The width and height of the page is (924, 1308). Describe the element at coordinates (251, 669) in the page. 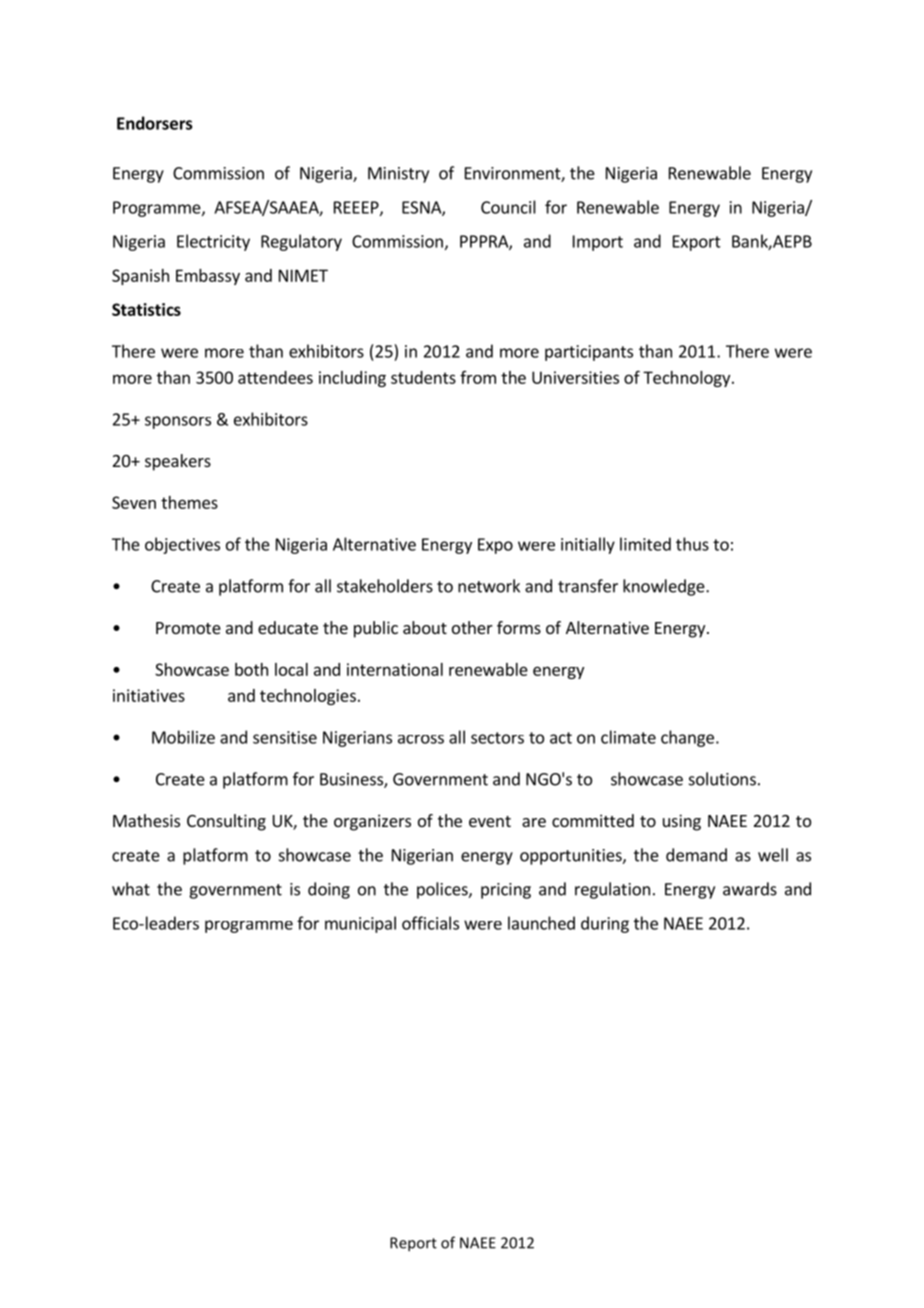

I see `both` at that location.
